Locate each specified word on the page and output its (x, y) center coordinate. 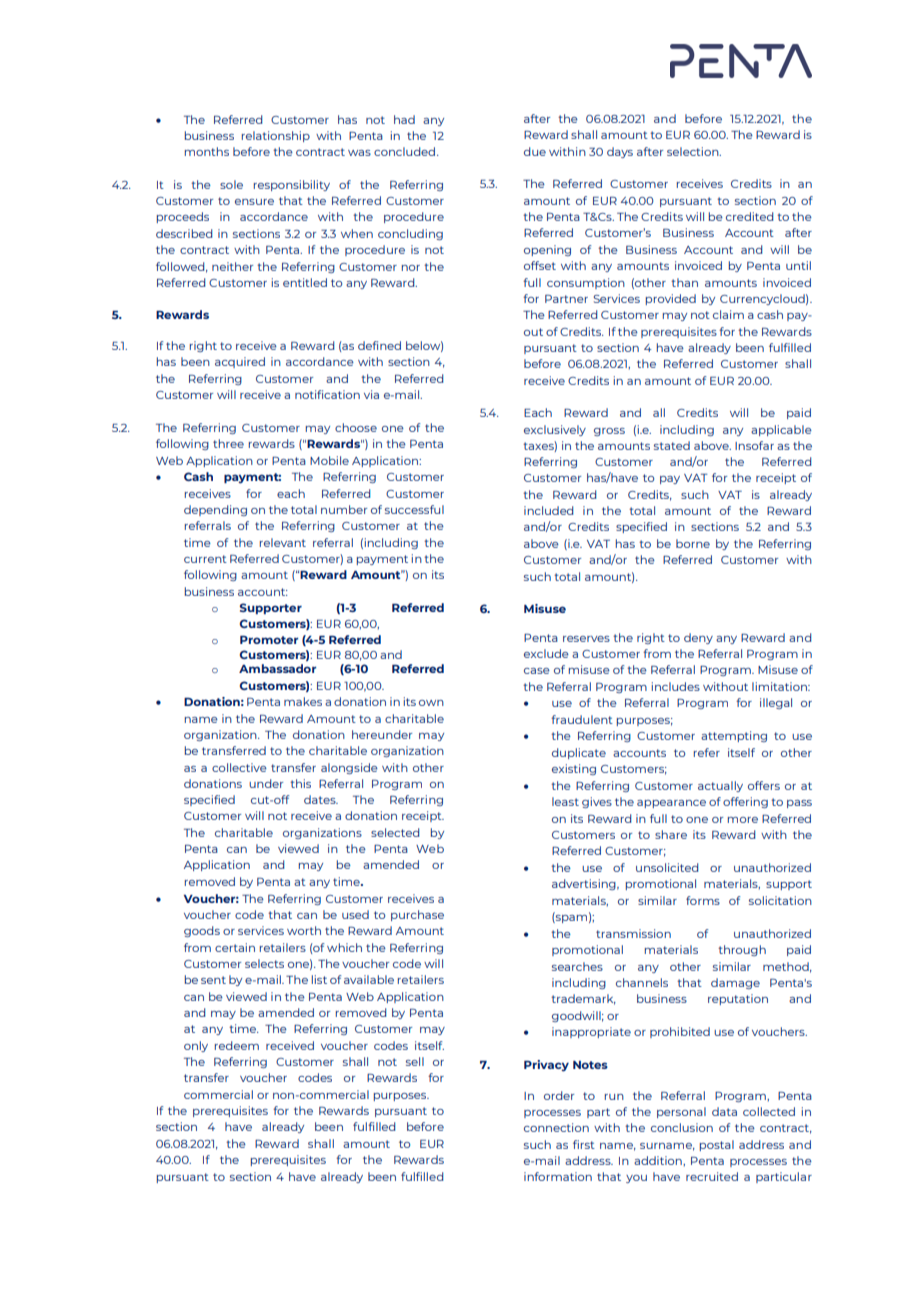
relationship (276, 136)
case (537, 671)
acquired (240, 362)
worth (304, 930)
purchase (417, 915)
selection (694, 151)
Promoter (269, 640)
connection (556, 1127)
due (535, 151)
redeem (237, 1045)
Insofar (754, 445)
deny (698, 638)
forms (703, 900)
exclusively (555, 430)
